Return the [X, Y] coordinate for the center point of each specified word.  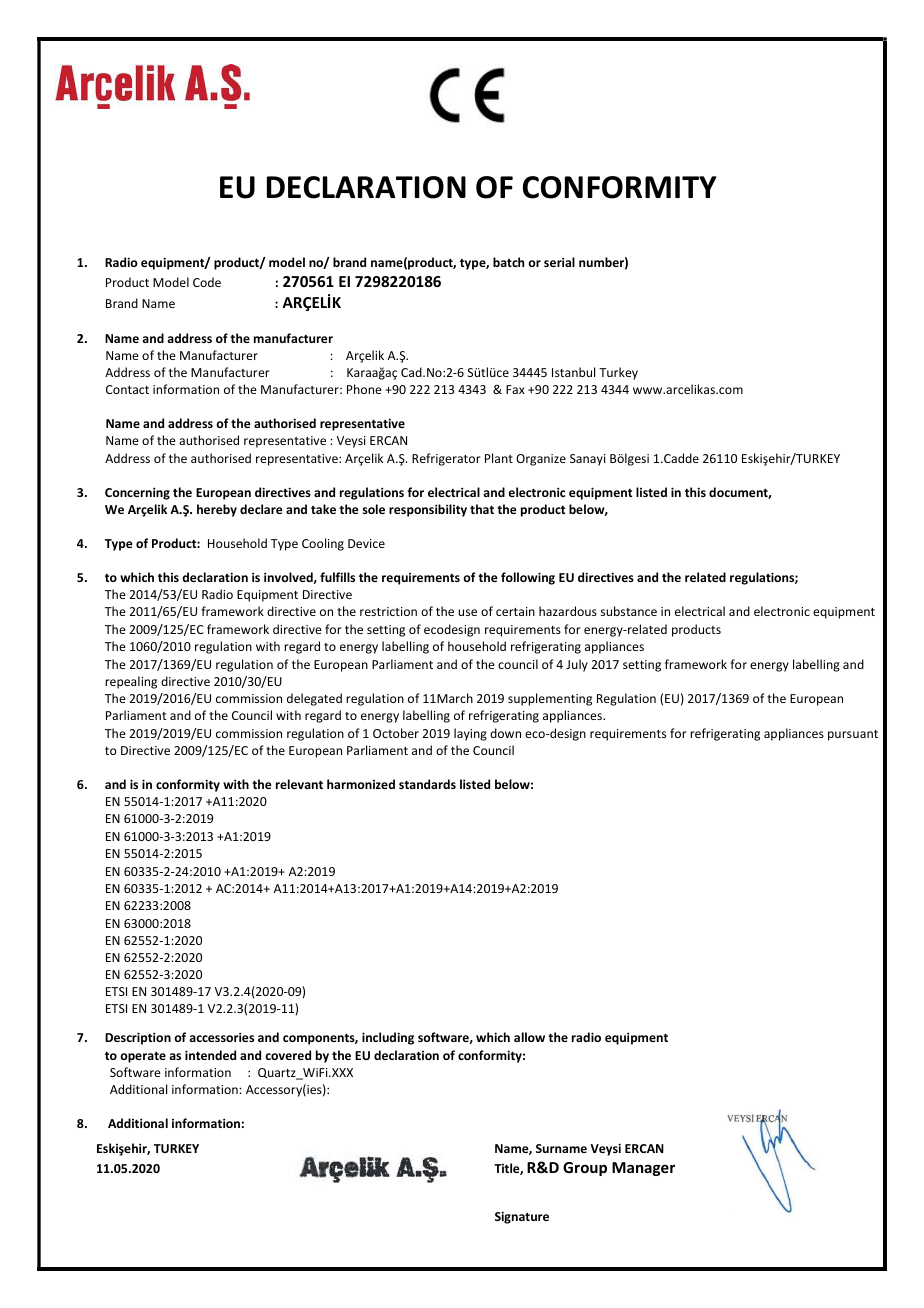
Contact [127, 389]
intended [210, 1055]
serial [559, 262]
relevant [299, 784]
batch [508, 262]
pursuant [853, 735]
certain [515, 611]
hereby [217, 510]
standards [427, 784]
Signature [522, 1217]
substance [629, 611]
